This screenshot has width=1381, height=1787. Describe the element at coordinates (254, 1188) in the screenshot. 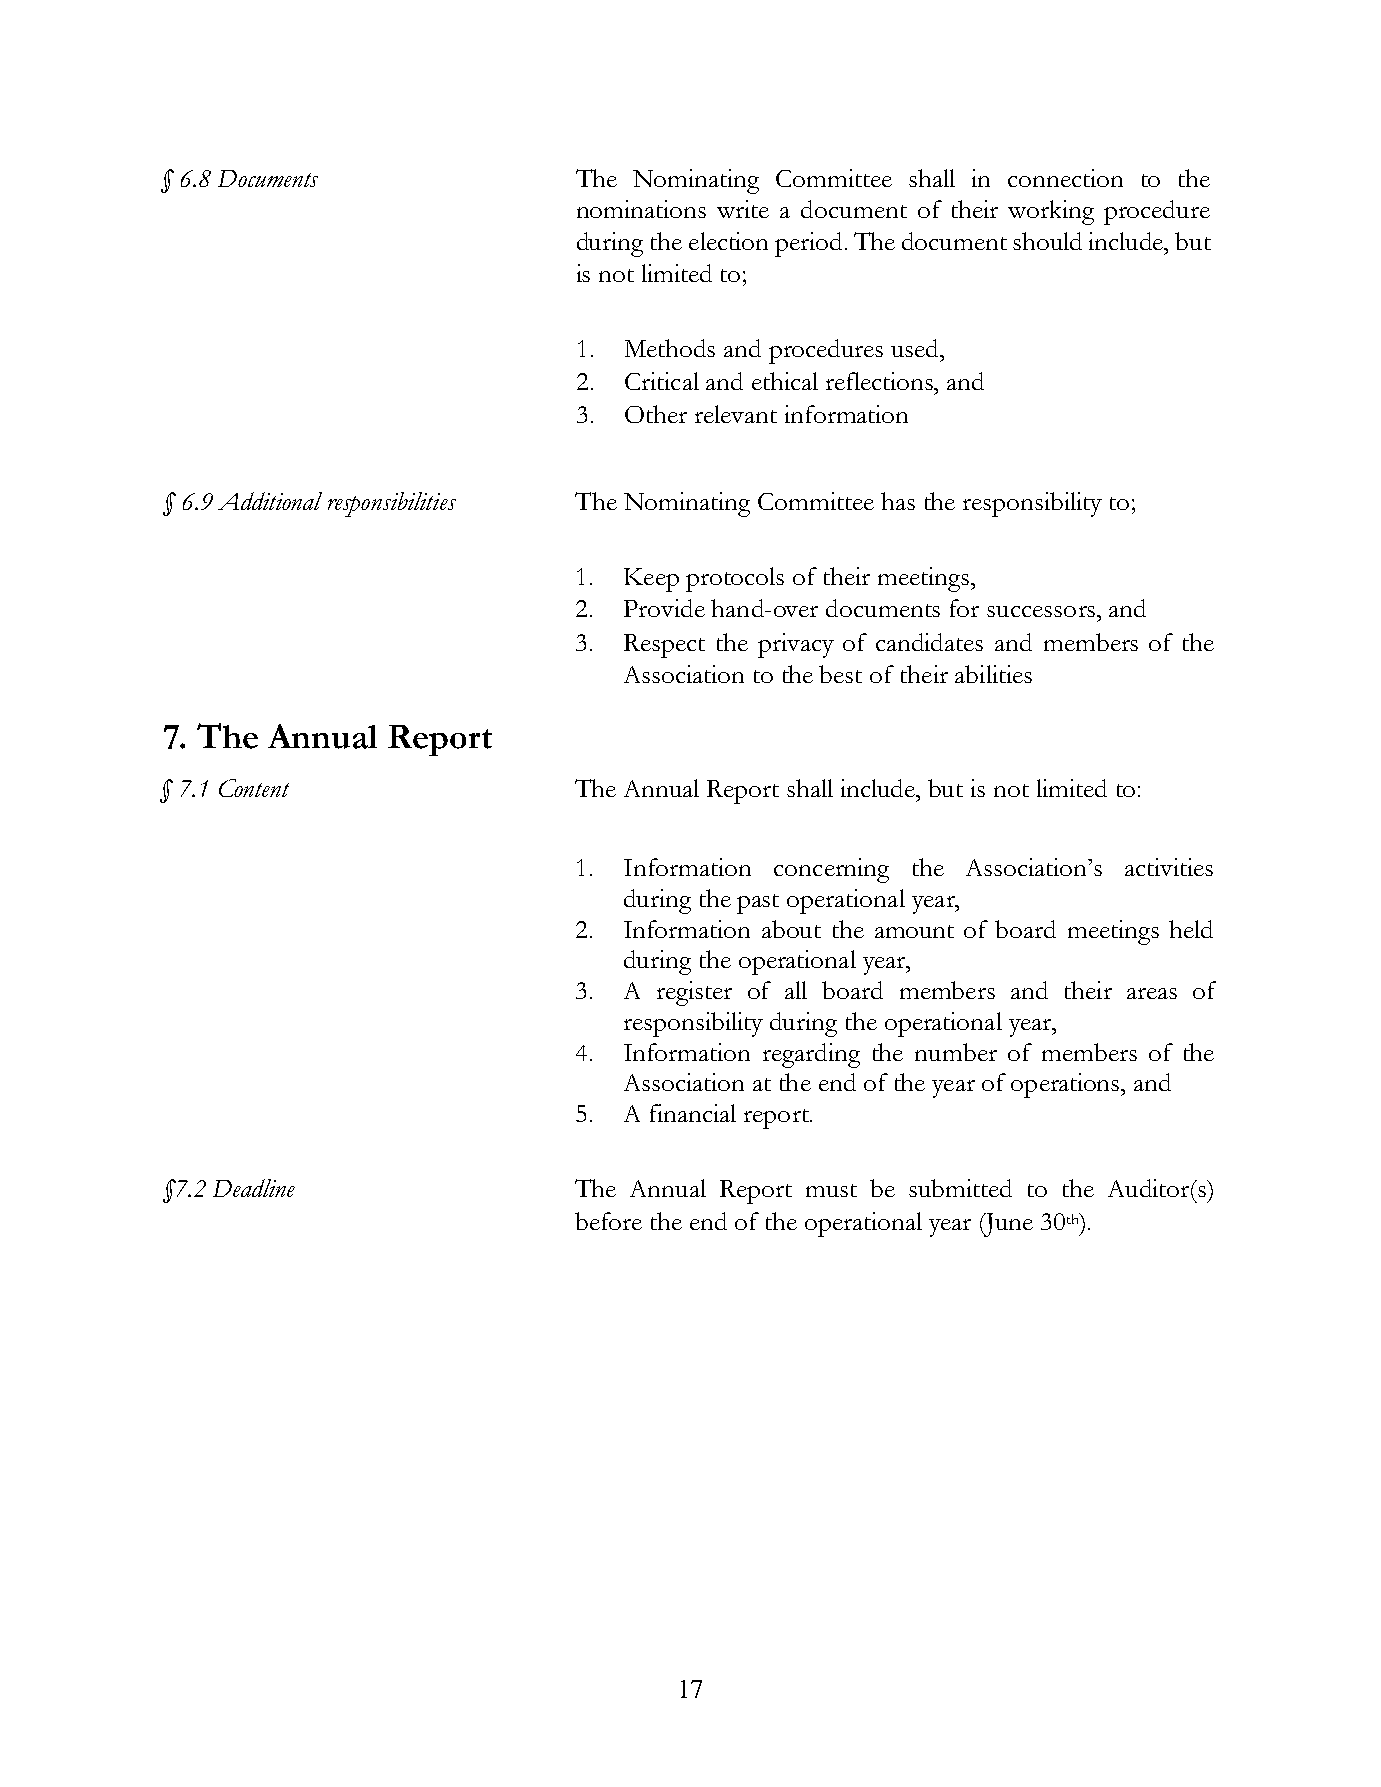

I see `Deadline` at that location.
